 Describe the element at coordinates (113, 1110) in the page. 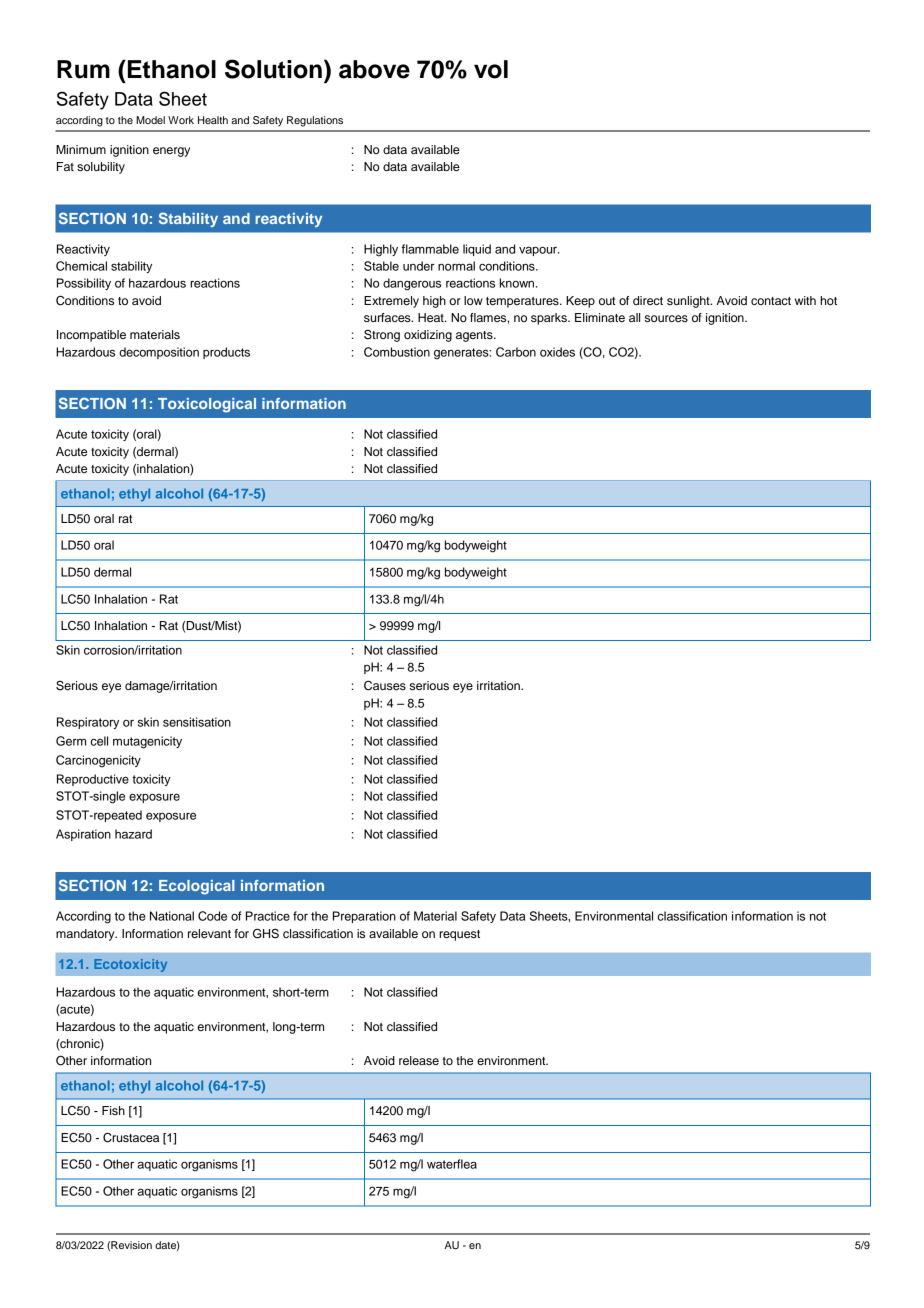

I see `Fish` at that location.
